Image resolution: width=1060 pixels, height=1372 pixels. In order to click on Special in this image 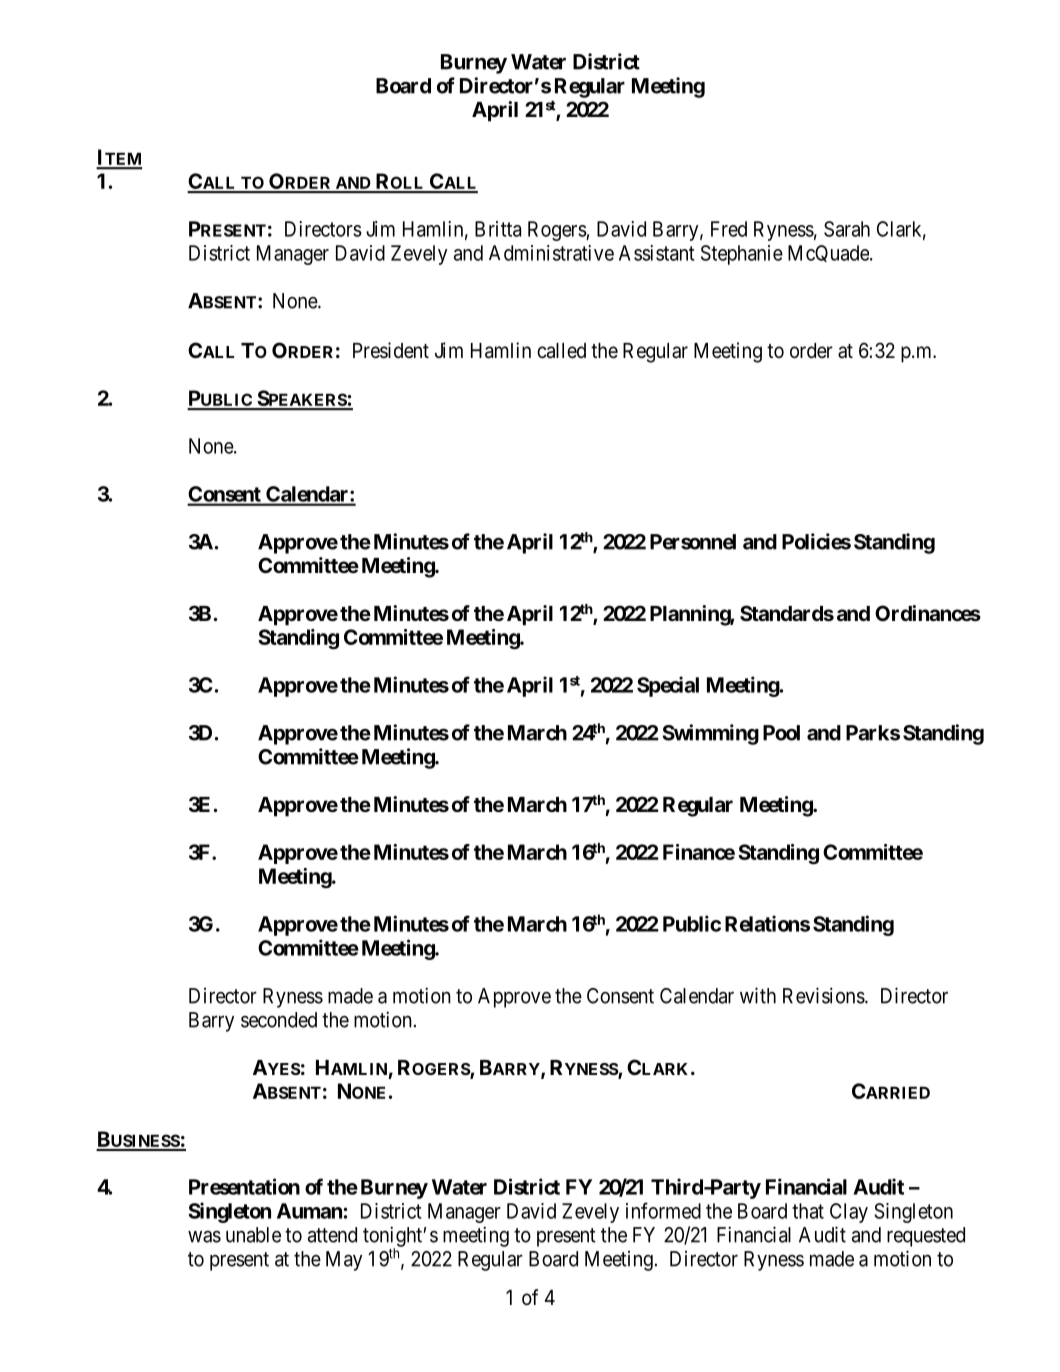, I will do `click(668, 686)`.
